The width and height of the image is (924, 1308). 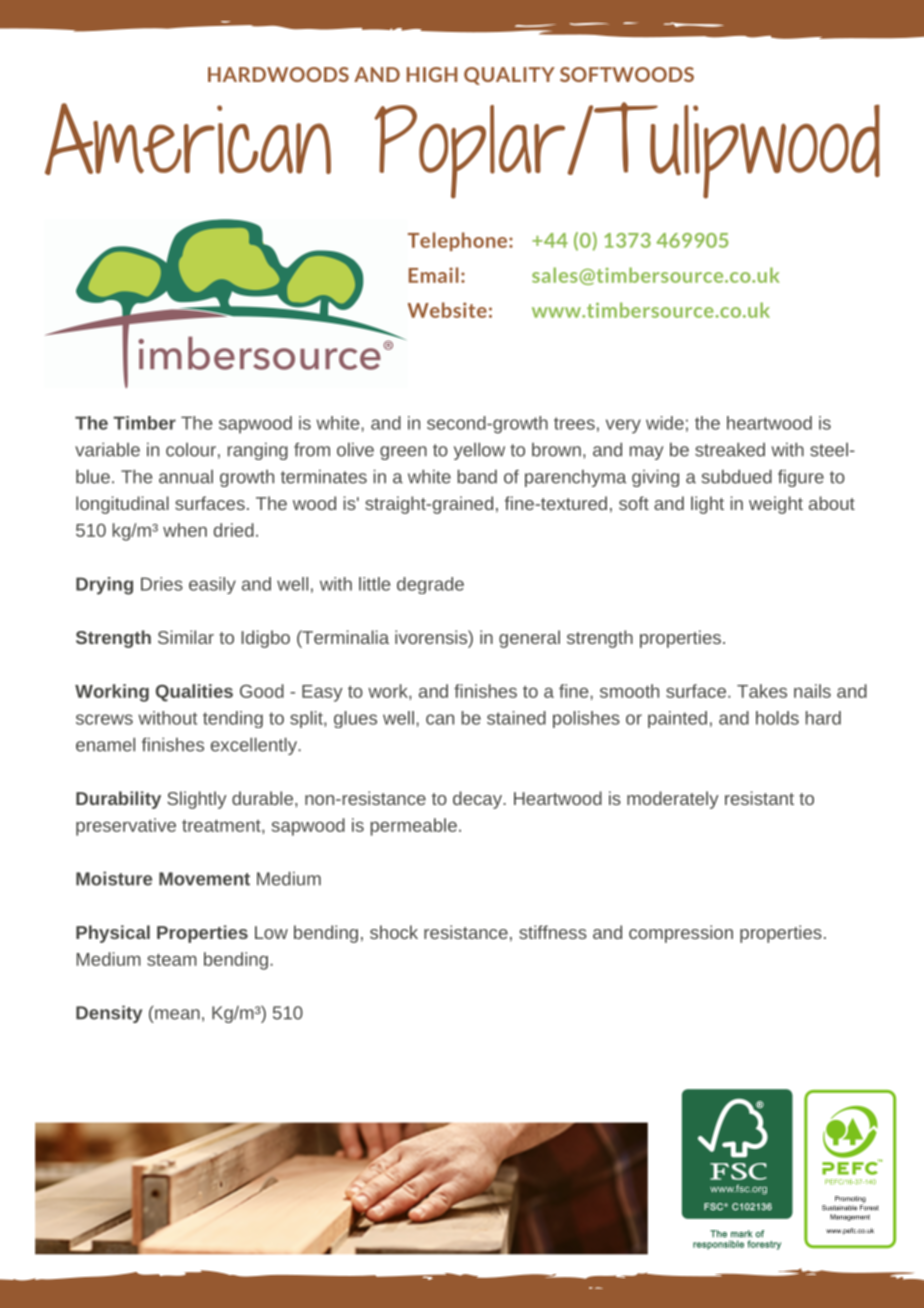 What do you see at coordinates (509, 76) in the image?
I see `QUALITY` at bounding box center [509, 76].
